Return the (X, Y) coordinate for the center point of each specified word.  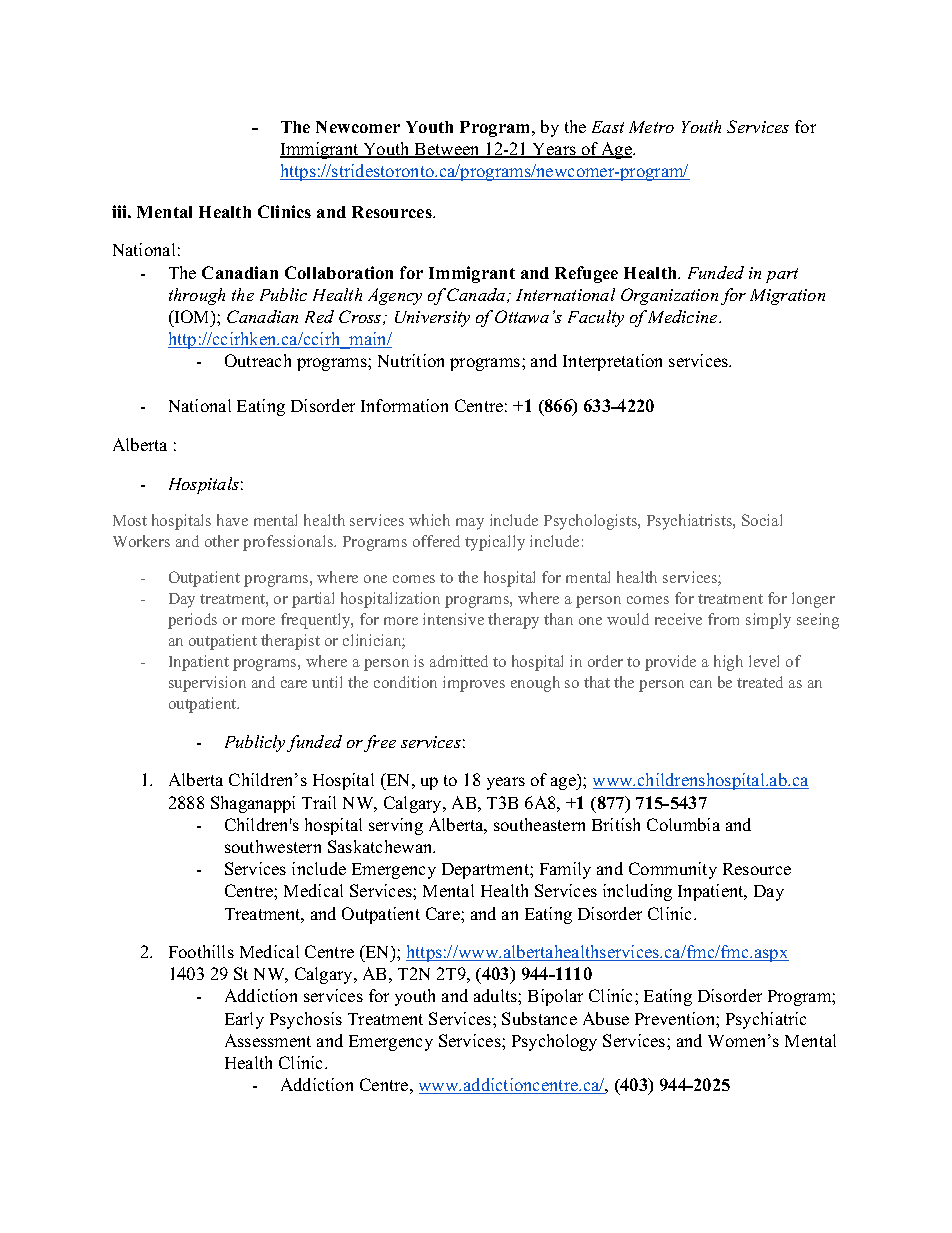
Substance (539, 1018)
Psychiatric (766, 1020)
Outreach (258, 360)
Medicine (684, 316)
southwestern (273, 846)
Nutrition (411, 360)
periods (192, 621)
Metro (651, 127)
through (197, 296)
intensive (453, 619)
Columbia (683, 824)
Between (447, 150)
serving (396, 826)
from (723, 619)
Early (244, 1020)
